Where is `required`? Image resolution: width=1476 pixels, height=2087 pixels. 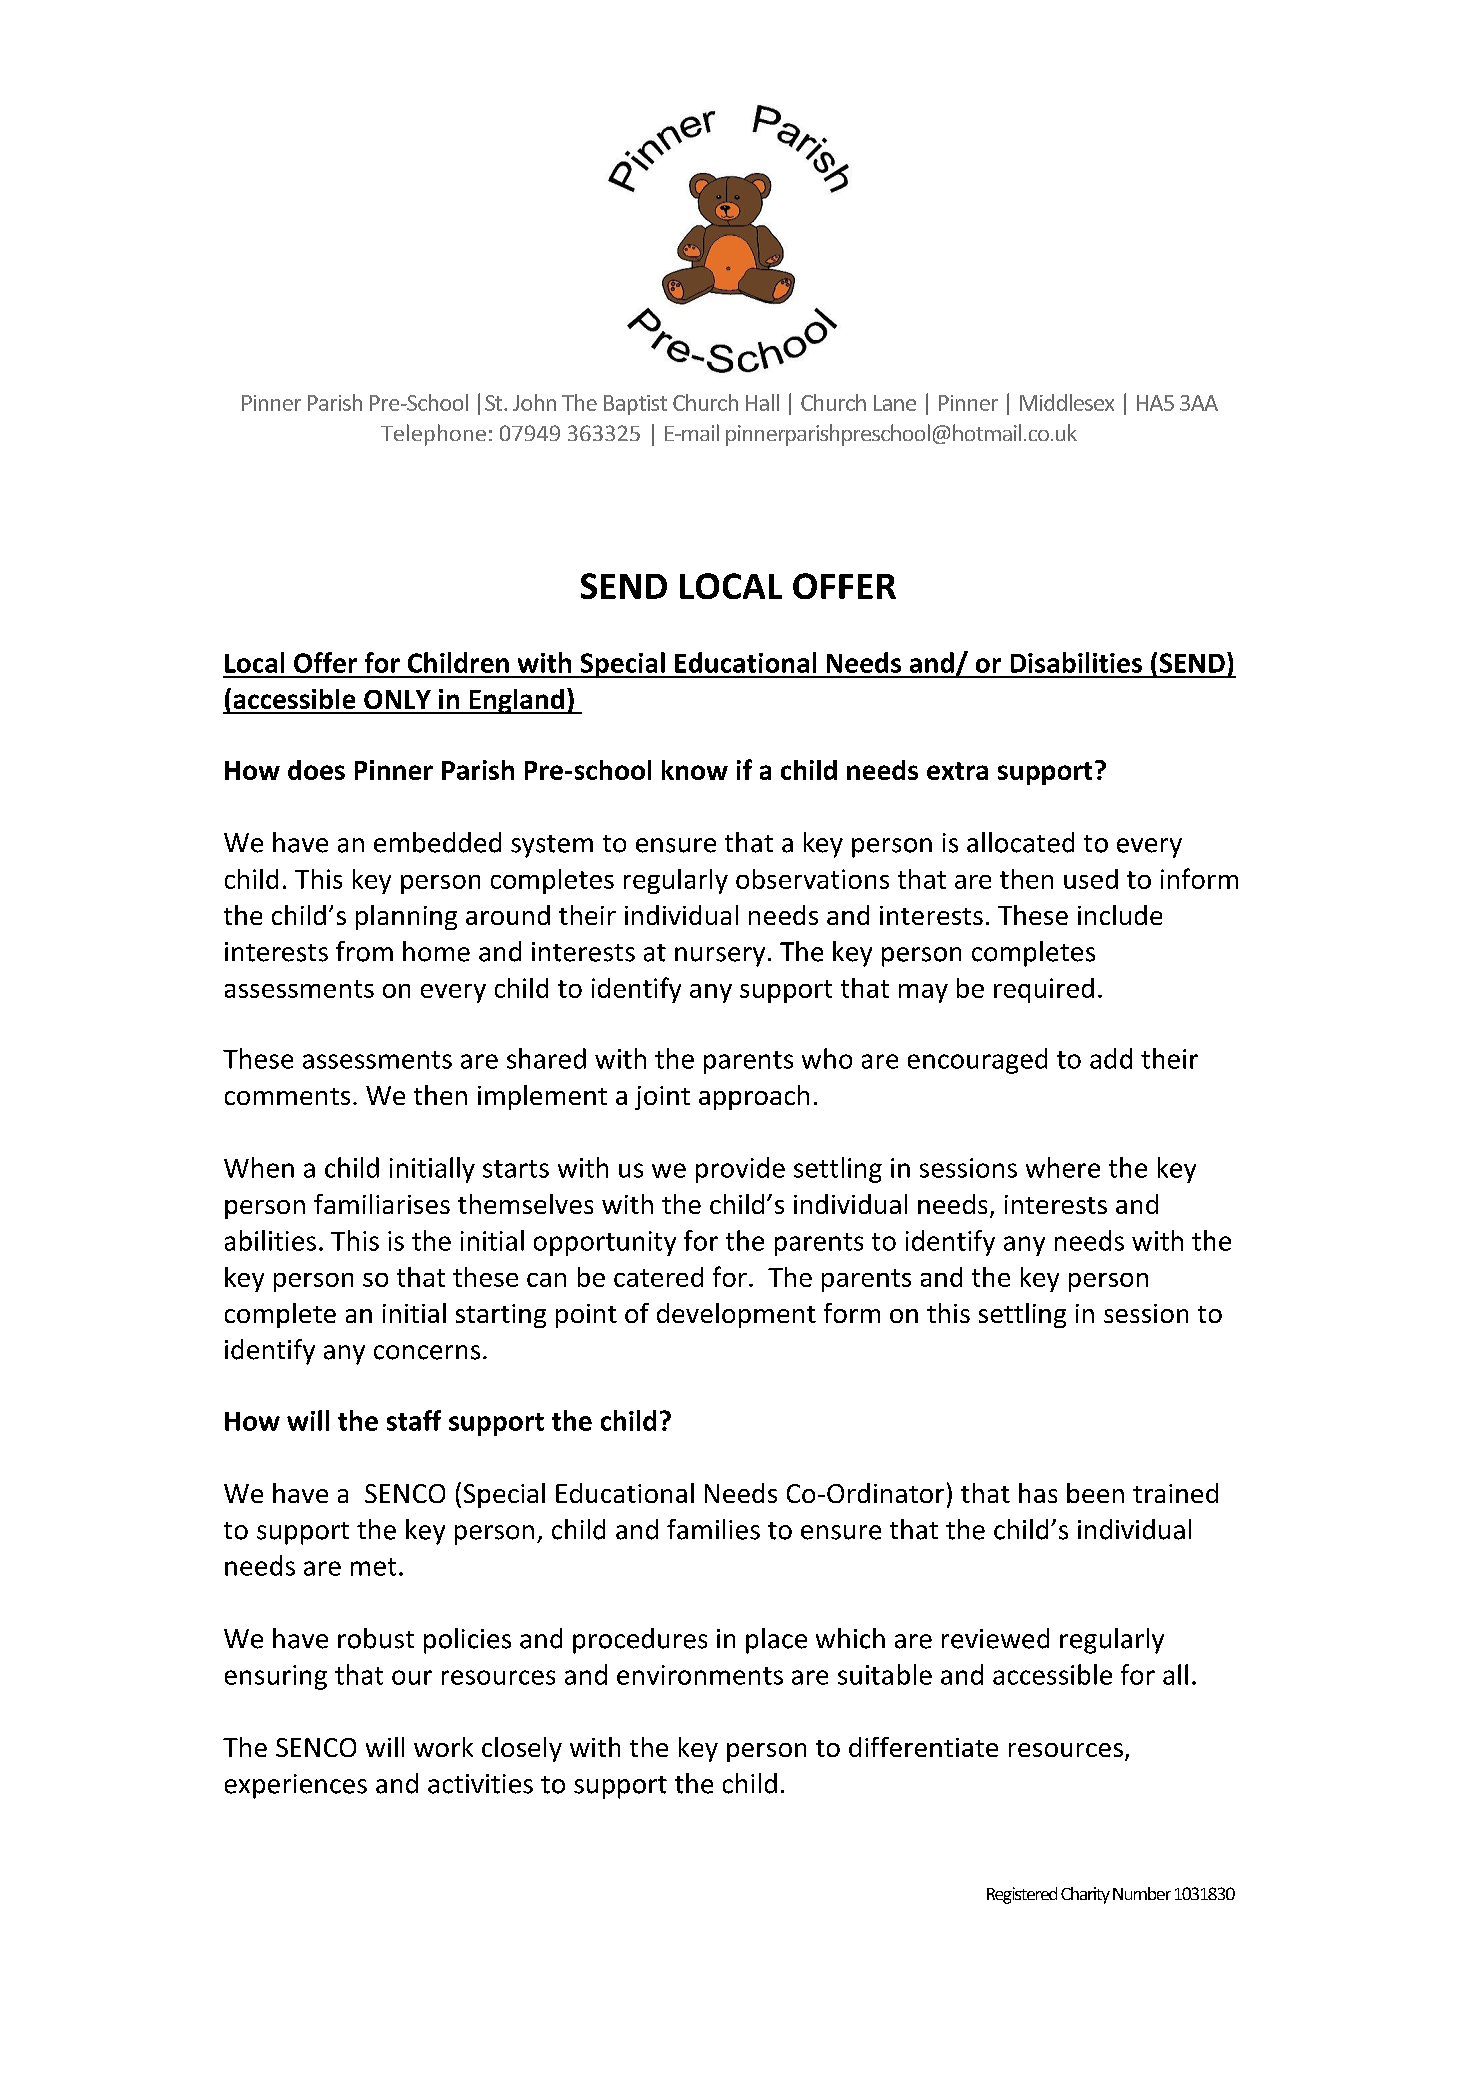
required is located at coordinates (1044, 990).
